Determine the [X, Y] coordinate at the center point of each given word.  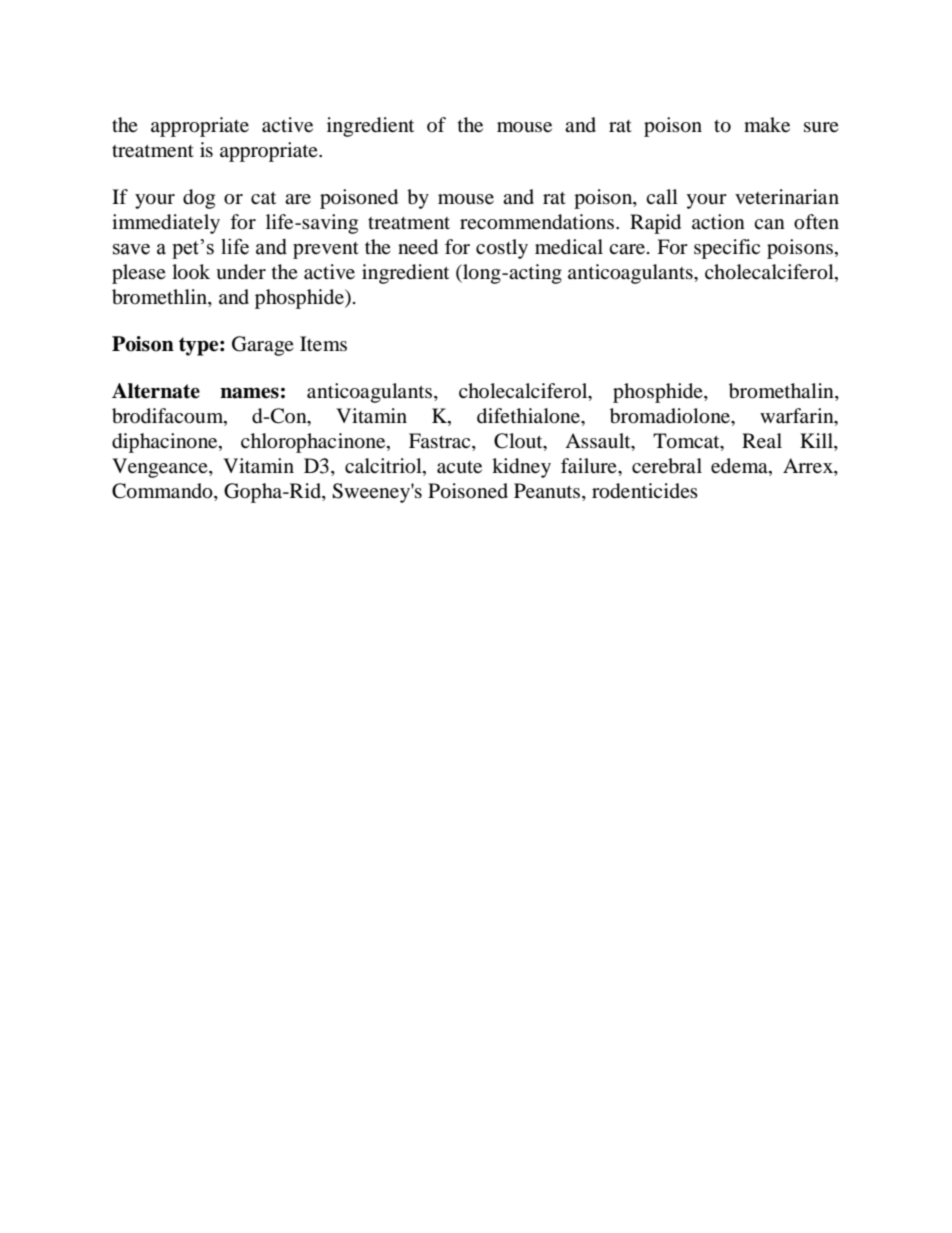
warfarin [798, 417]
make [767, 125]
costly [502, 249]
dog [199, 199]
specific [727, 249]
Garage [263, 346]
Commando [163, 492]
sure [821, 127]
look [191, 272]
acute [459, 467]
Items [323, 344]
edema [740, 467]
